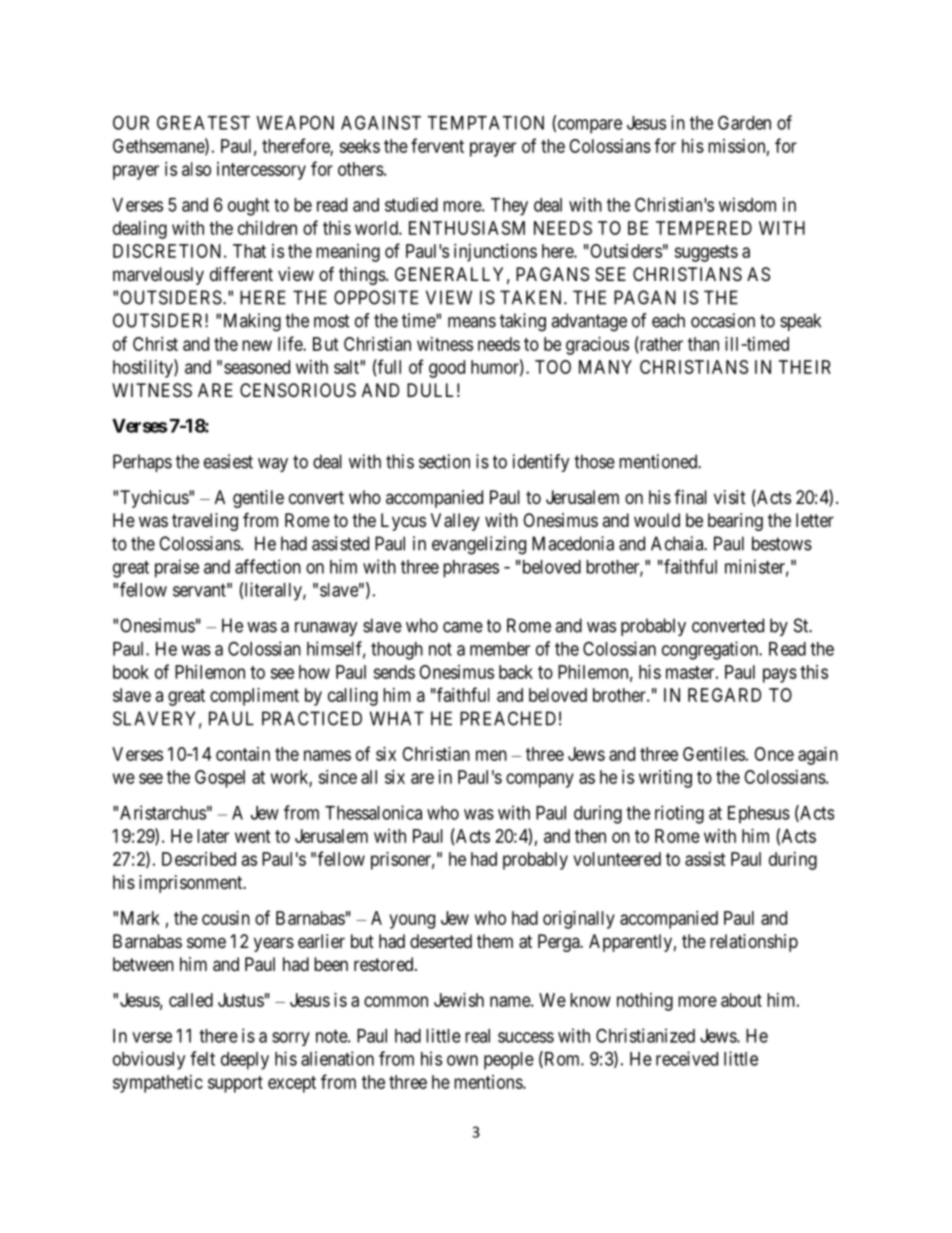 The width and height of the screenshot is (952, 1233). Describe the element at coordinates (730, 497) in the screenshot. I see `visit` at that location.
